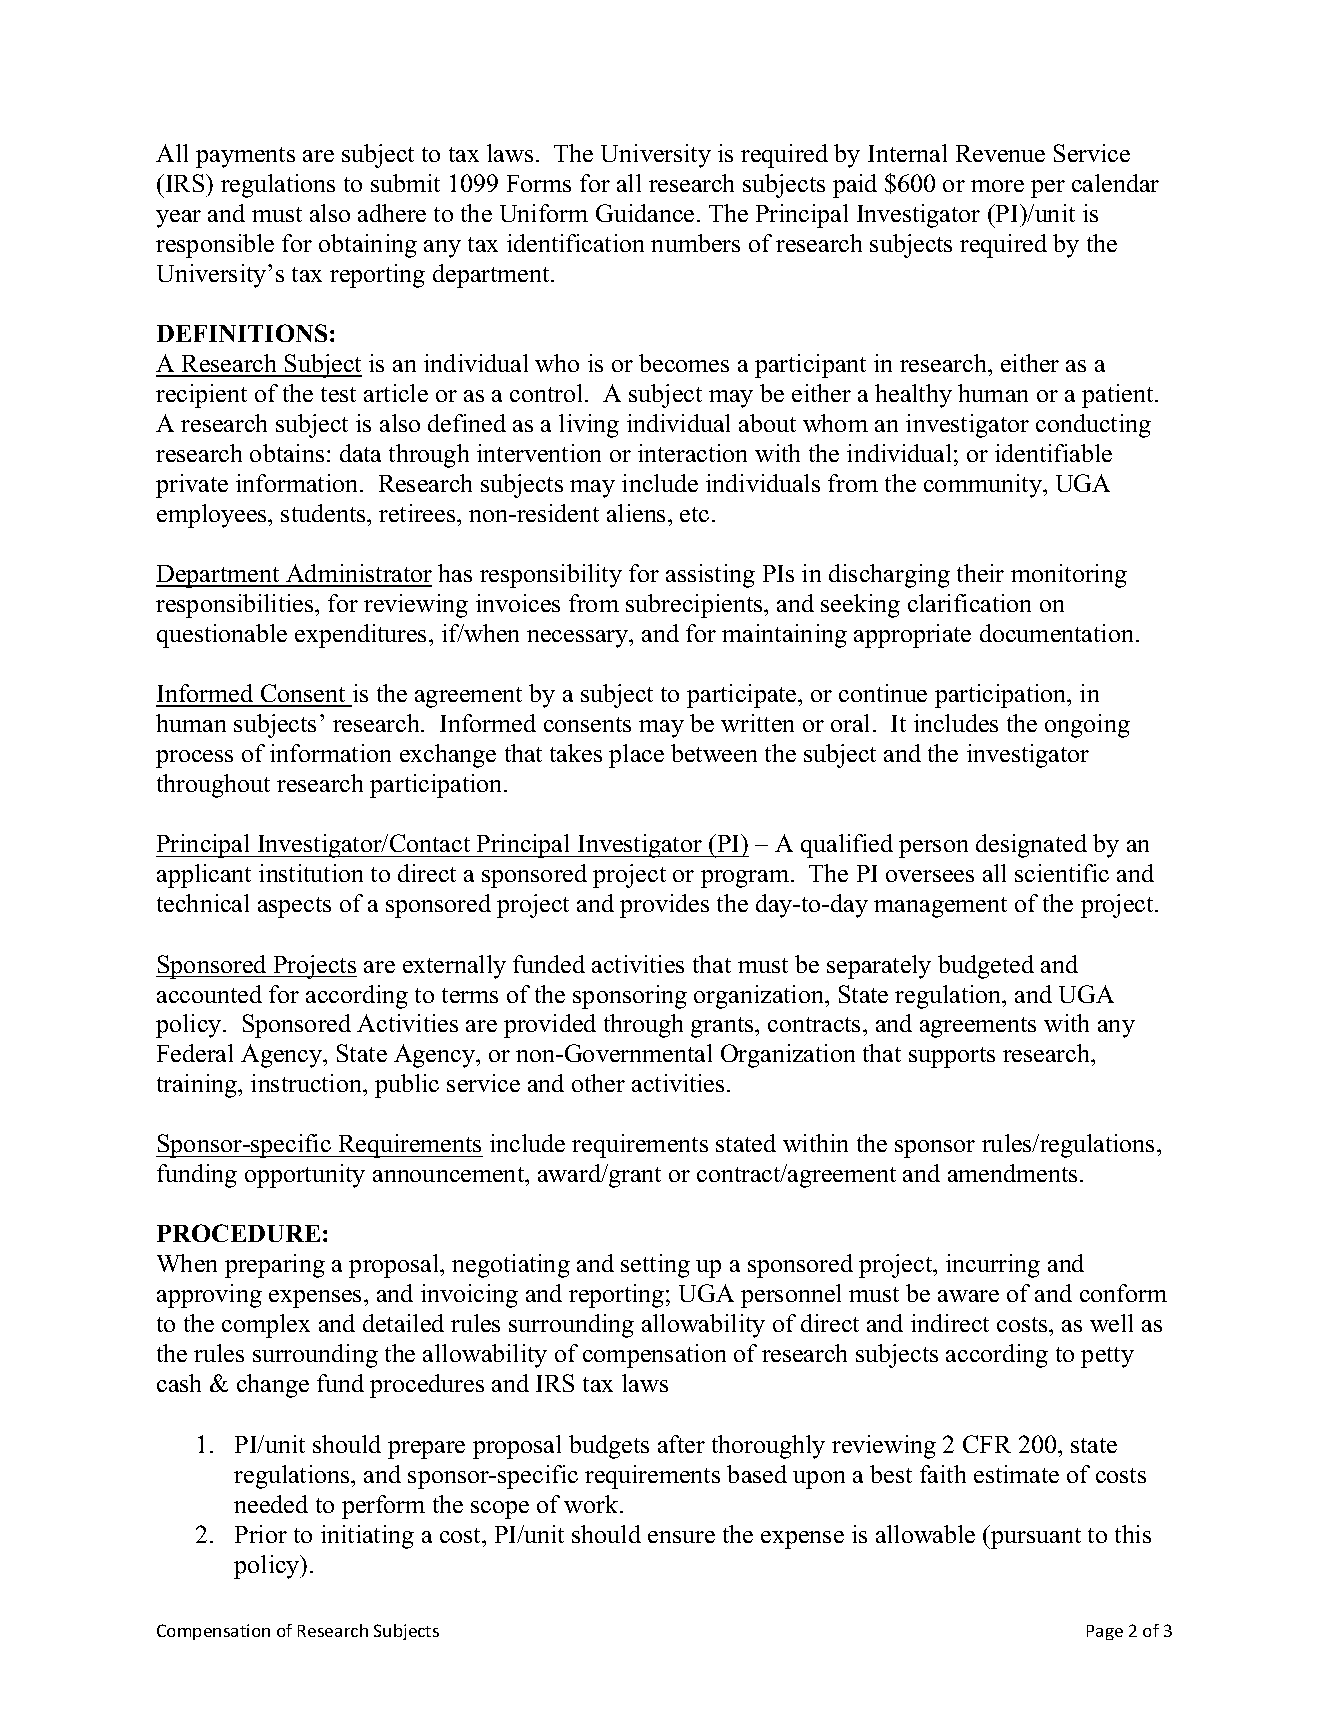 The image size is (1330, 1721). What do you see at coordinates (308, 1085) in the page?
I see `instruction` at bounding box center [308, 1085].
